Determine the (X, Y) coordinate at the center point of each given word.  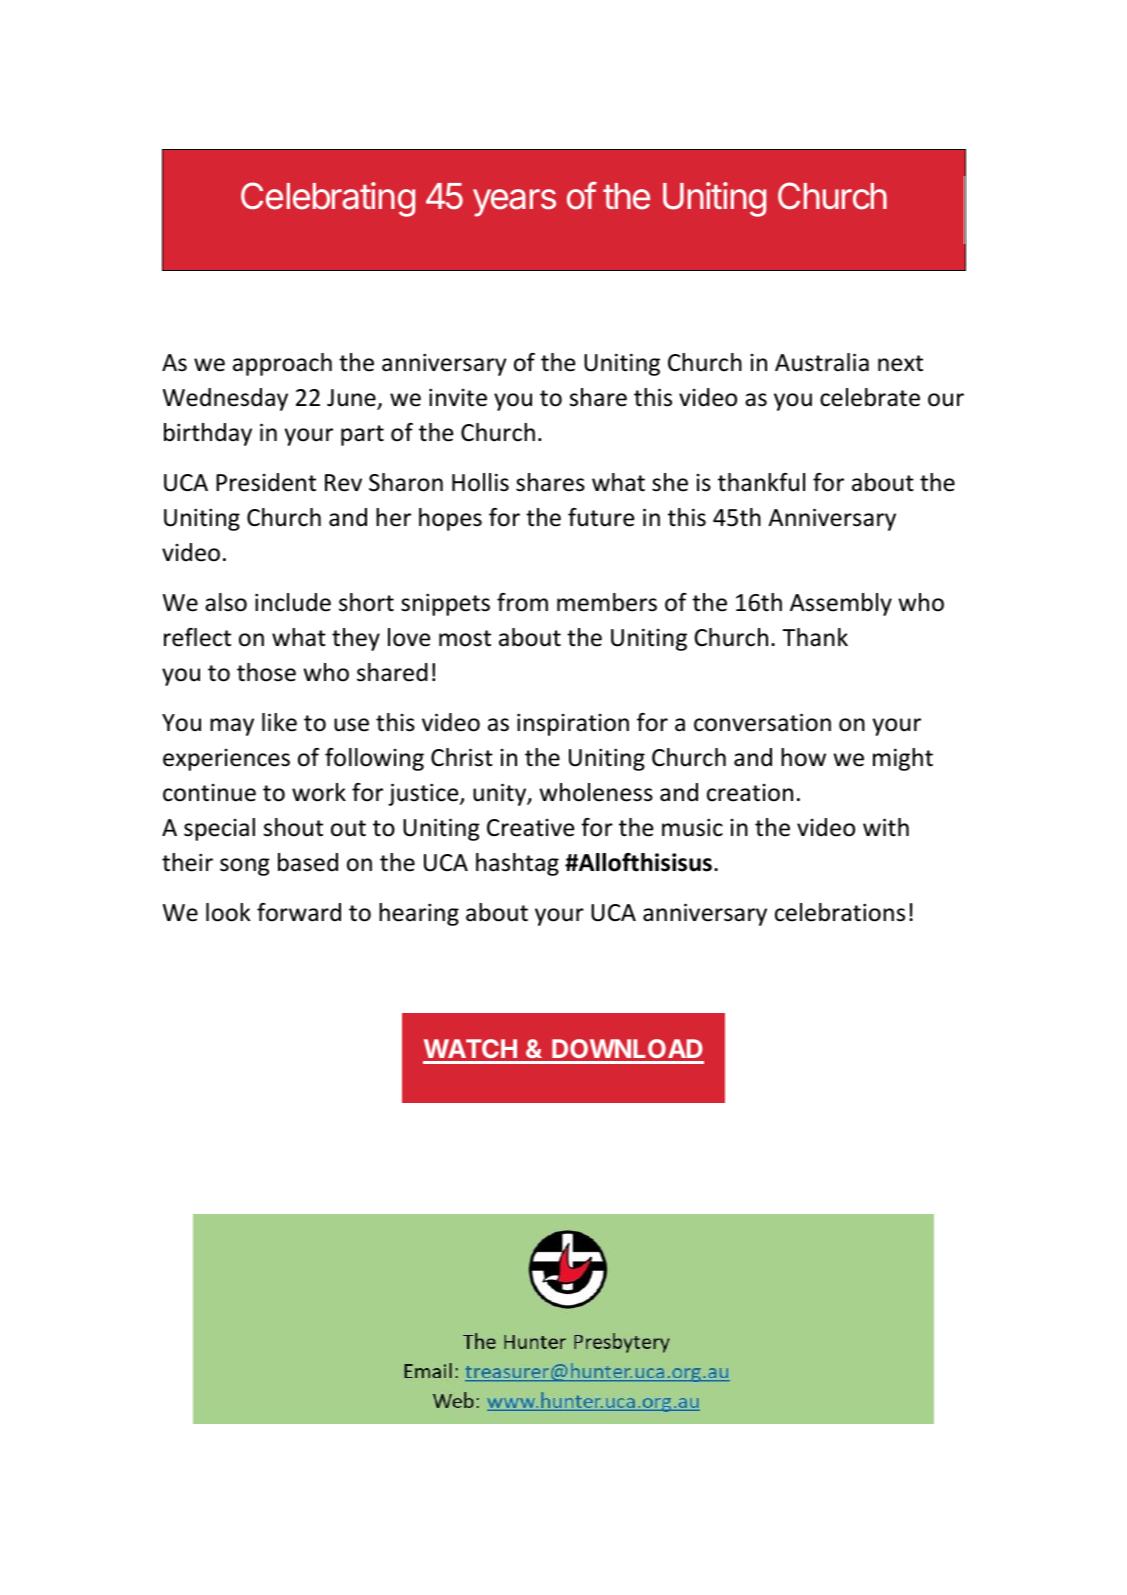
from (522, 602)
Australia (822, 362)
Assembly (841, 604)
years (514, 203)
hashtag (517, 864)
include (293, 602)
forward (299, 912)
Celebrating (328, 199)
